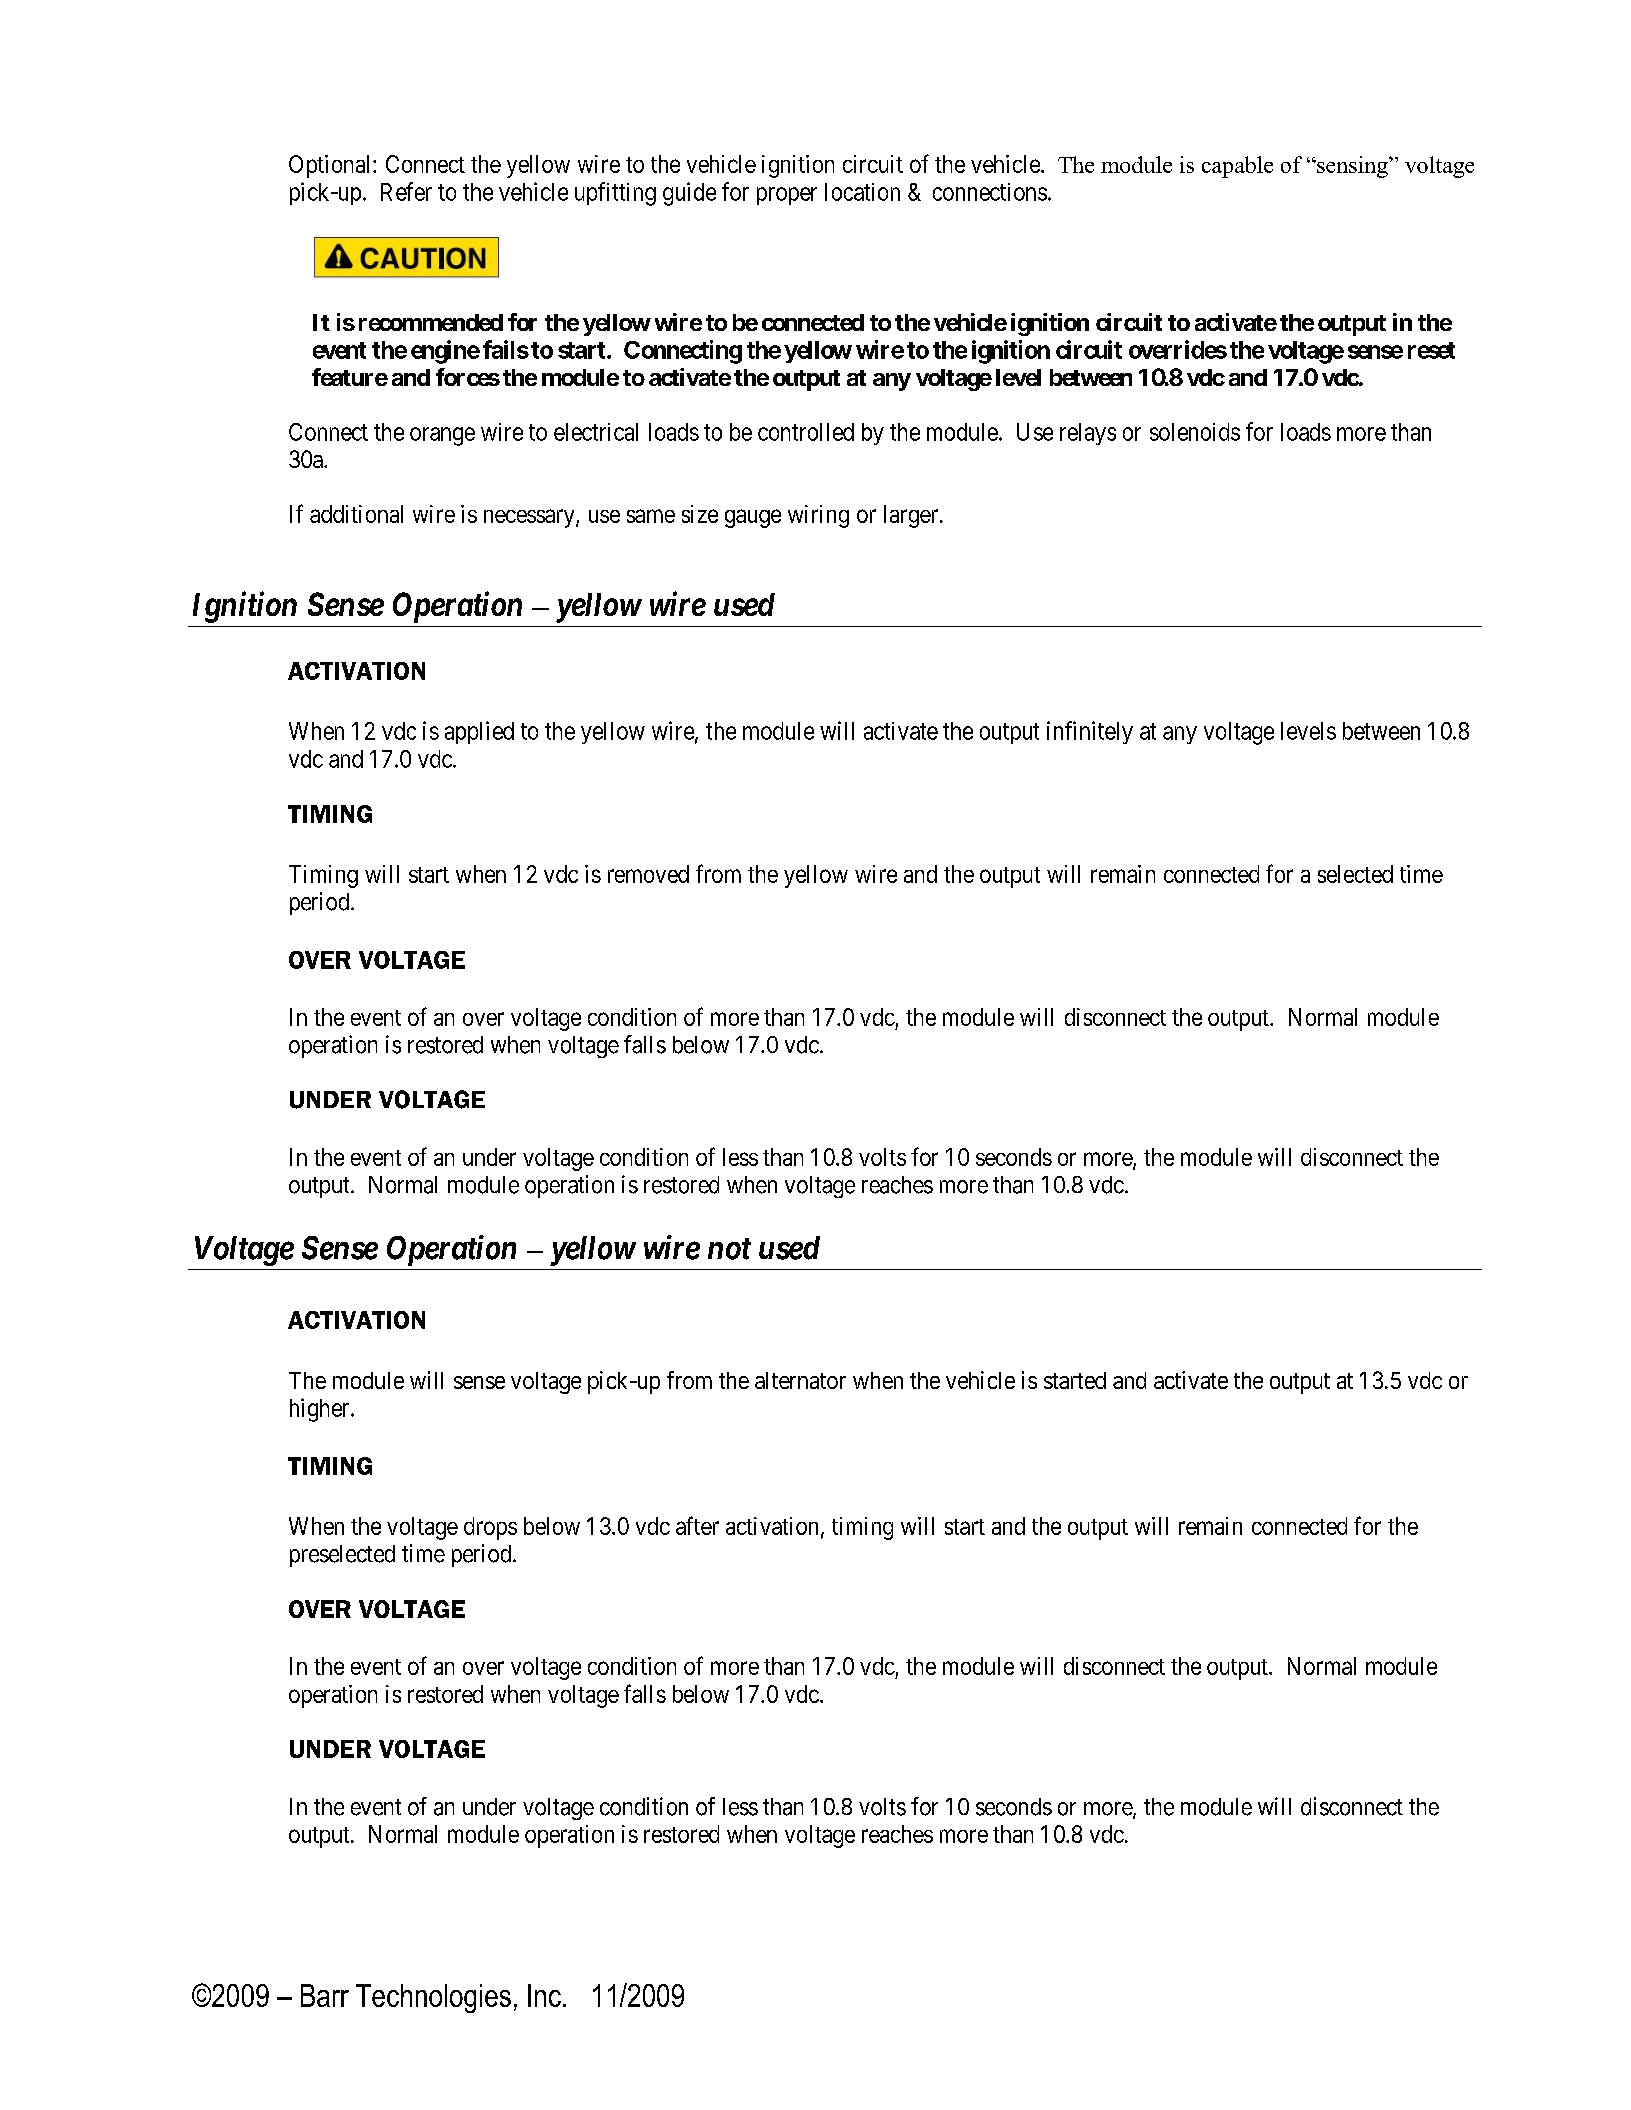 The image size is (1631, 2110). I want to click on location, so click(862, 192).
